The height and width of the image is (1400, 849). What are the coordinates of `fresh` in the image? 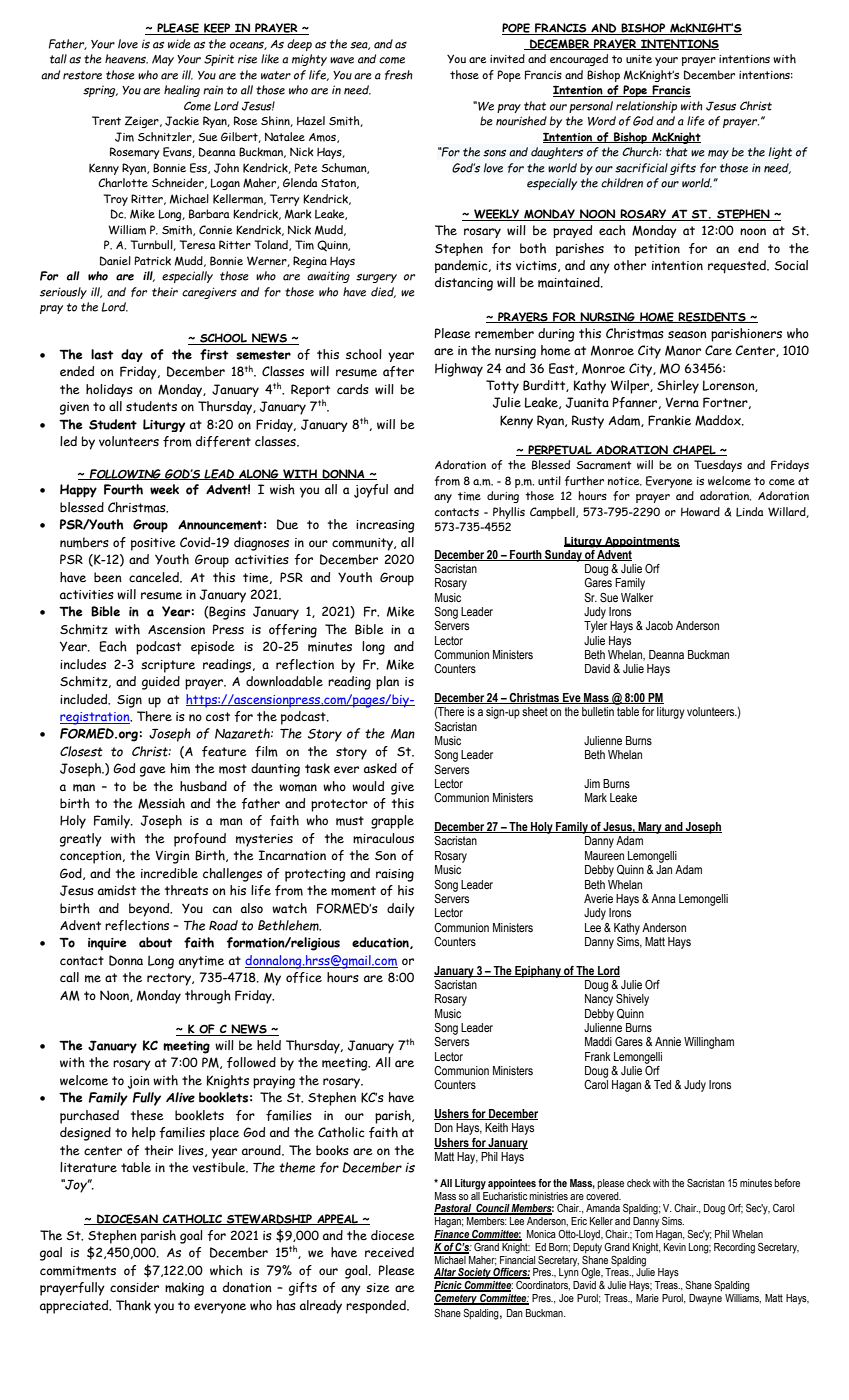 It's located at (399, 75).
